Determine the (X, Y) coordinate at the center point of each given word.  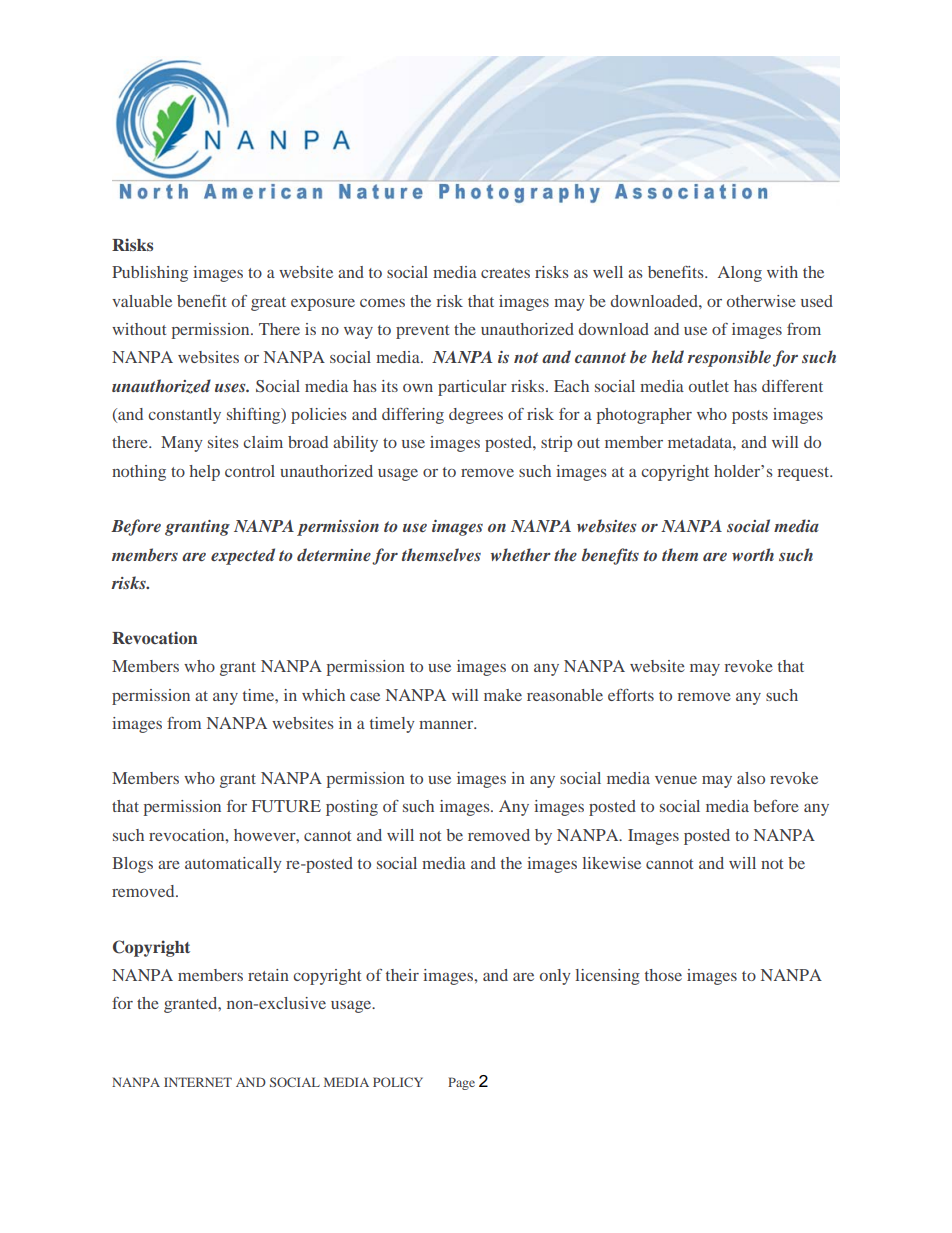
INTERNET (198, 1082)
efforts (631, 695)
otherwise (761, 301)
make (503, 695)
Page (461, 1083)
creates (505, 273)
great (268, 304)
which (323, 695)
